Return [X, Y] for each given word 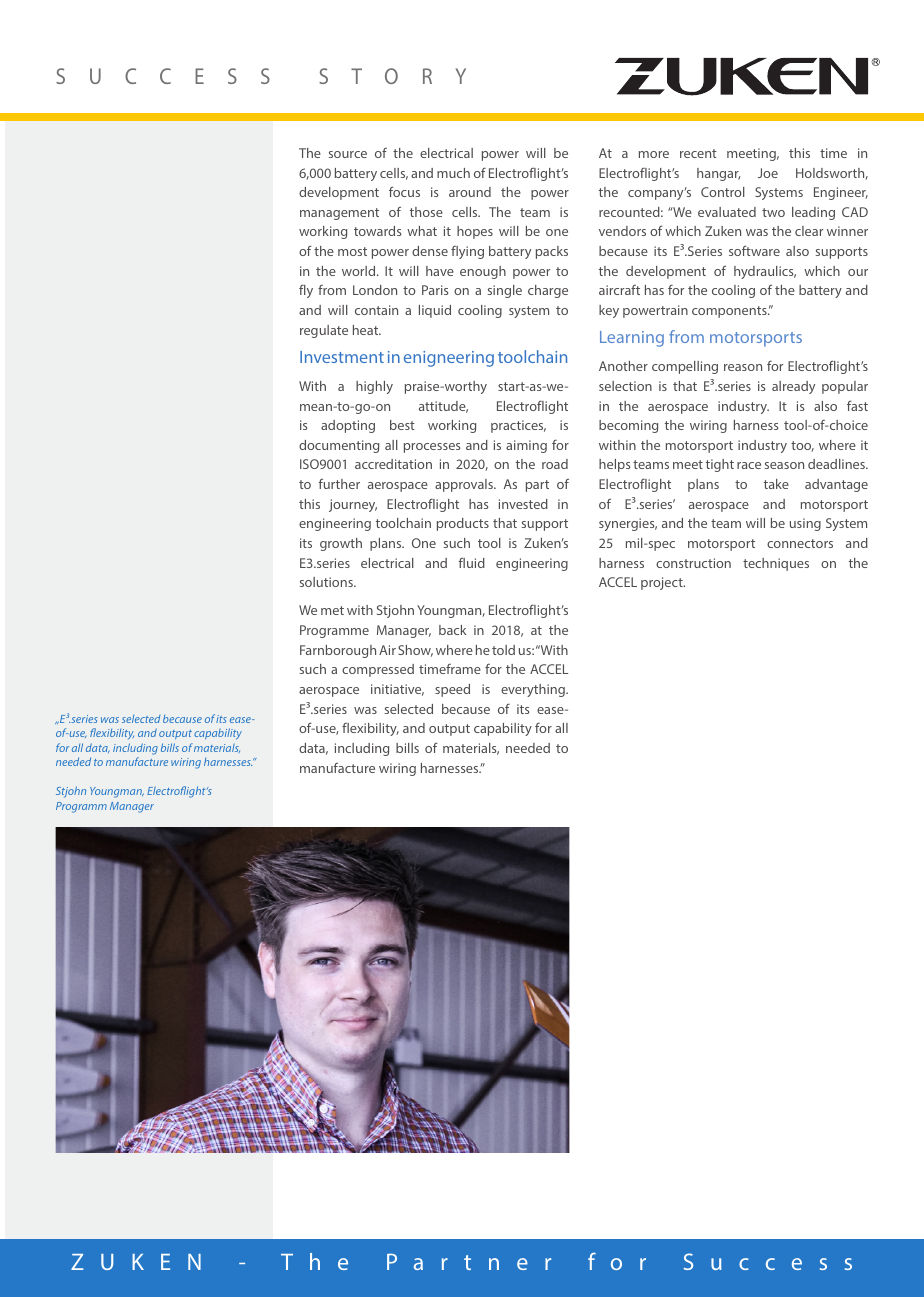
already [793, 387]
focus [404, 191]
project [663, 583]
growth [341, 544]
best [402, 425]
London [375, 290]
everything [534, 690]
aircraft [619, 290]
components [730, 312]
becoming [628, 426]
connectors [800, 543]
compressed [378, 670]
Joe [768, 173]
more [654, 154]
